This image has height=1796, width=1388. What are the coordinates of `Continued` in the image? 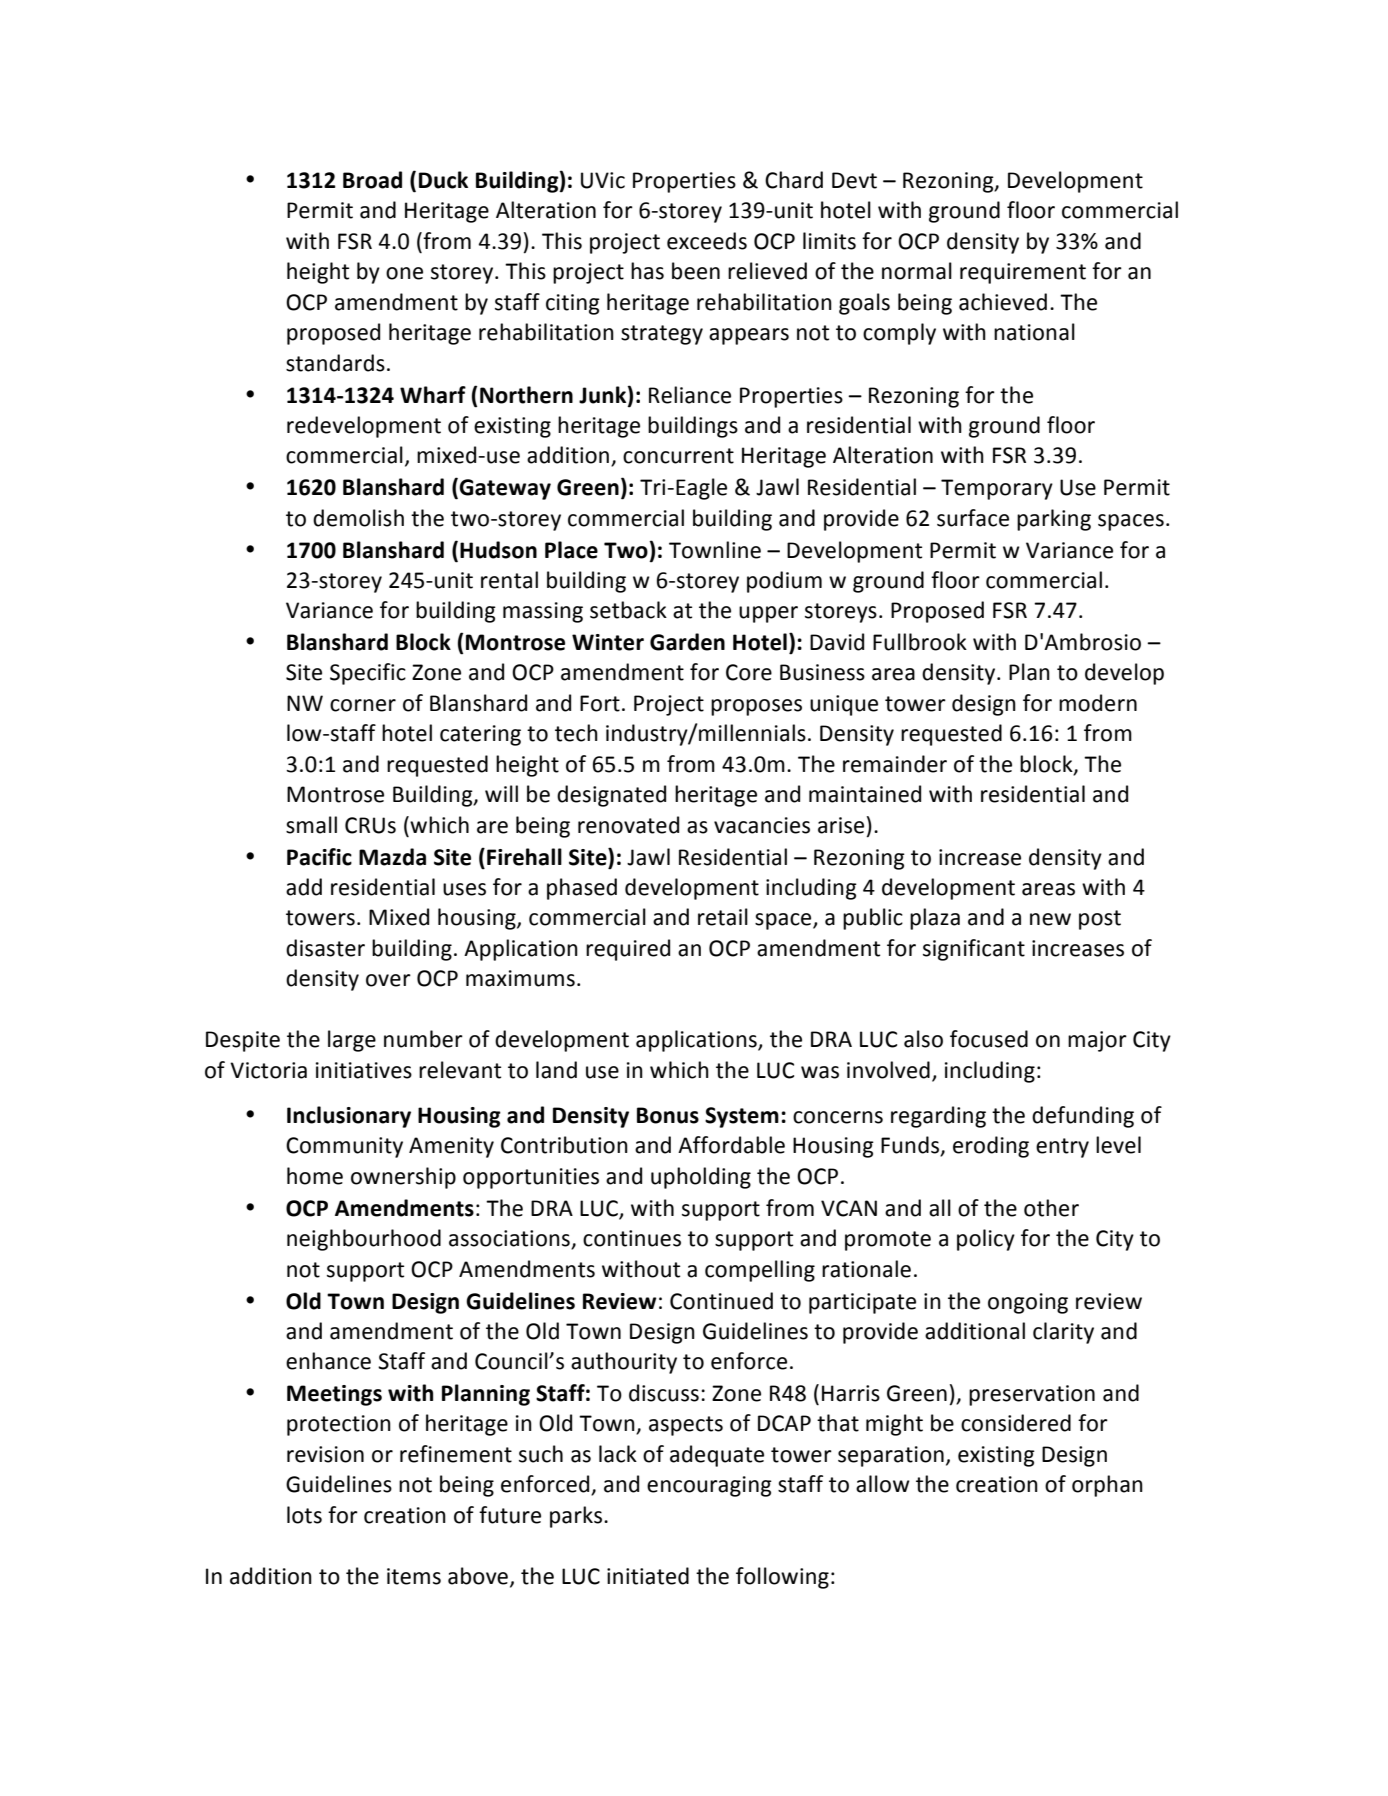 It's located at (721, 1301).
